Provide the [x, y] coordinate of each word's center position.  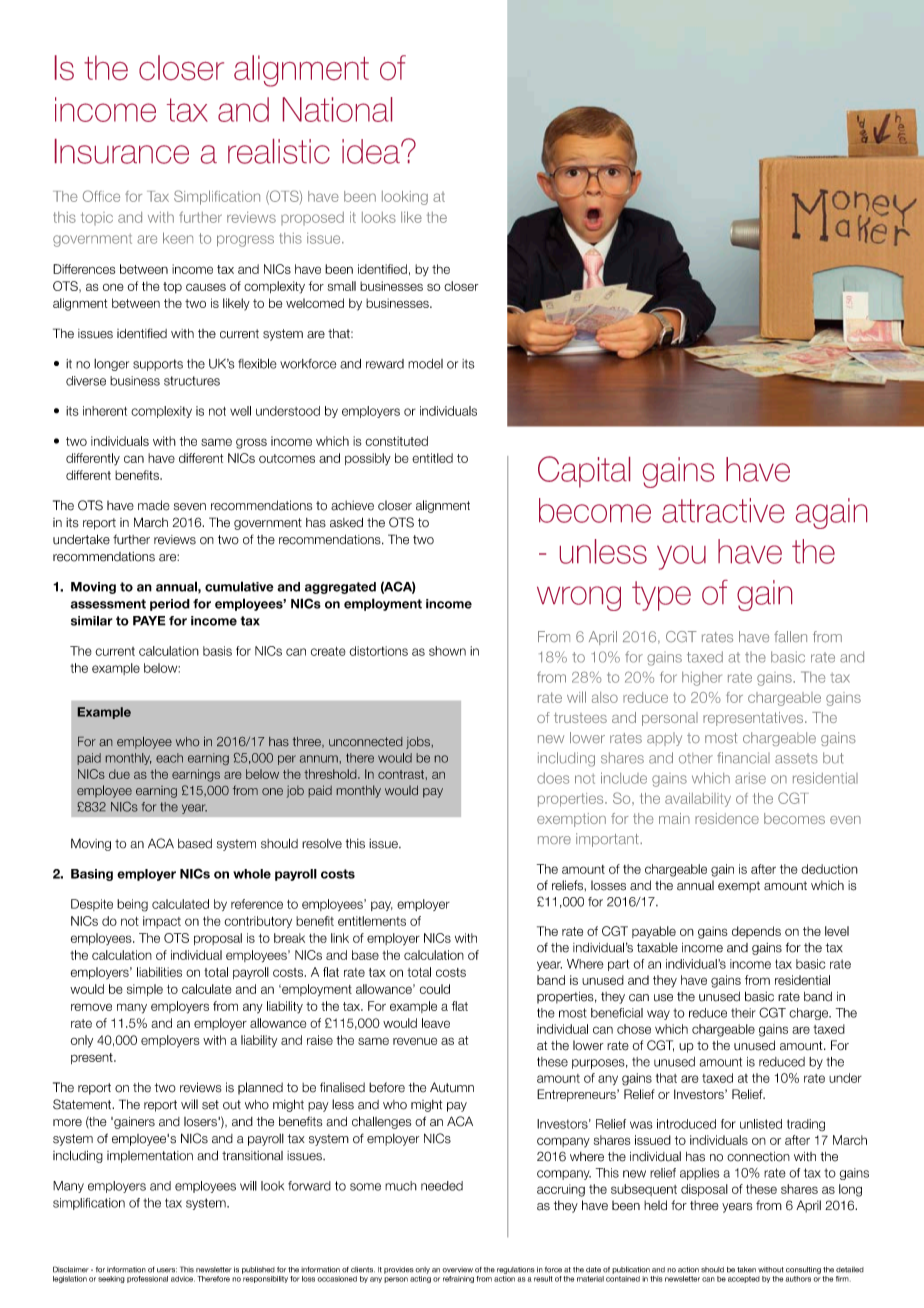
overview [457, 1270]
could [435, 989]
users [167, 1270]
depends [756, 932]
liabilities [159, 972]
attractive [723, 510]
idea [372, 151]
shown [447, 651]
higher [702, 679]
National [337, 109]
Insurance [122, 151]
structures [192, 381]
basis [217, 651]
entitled [432, 458]
